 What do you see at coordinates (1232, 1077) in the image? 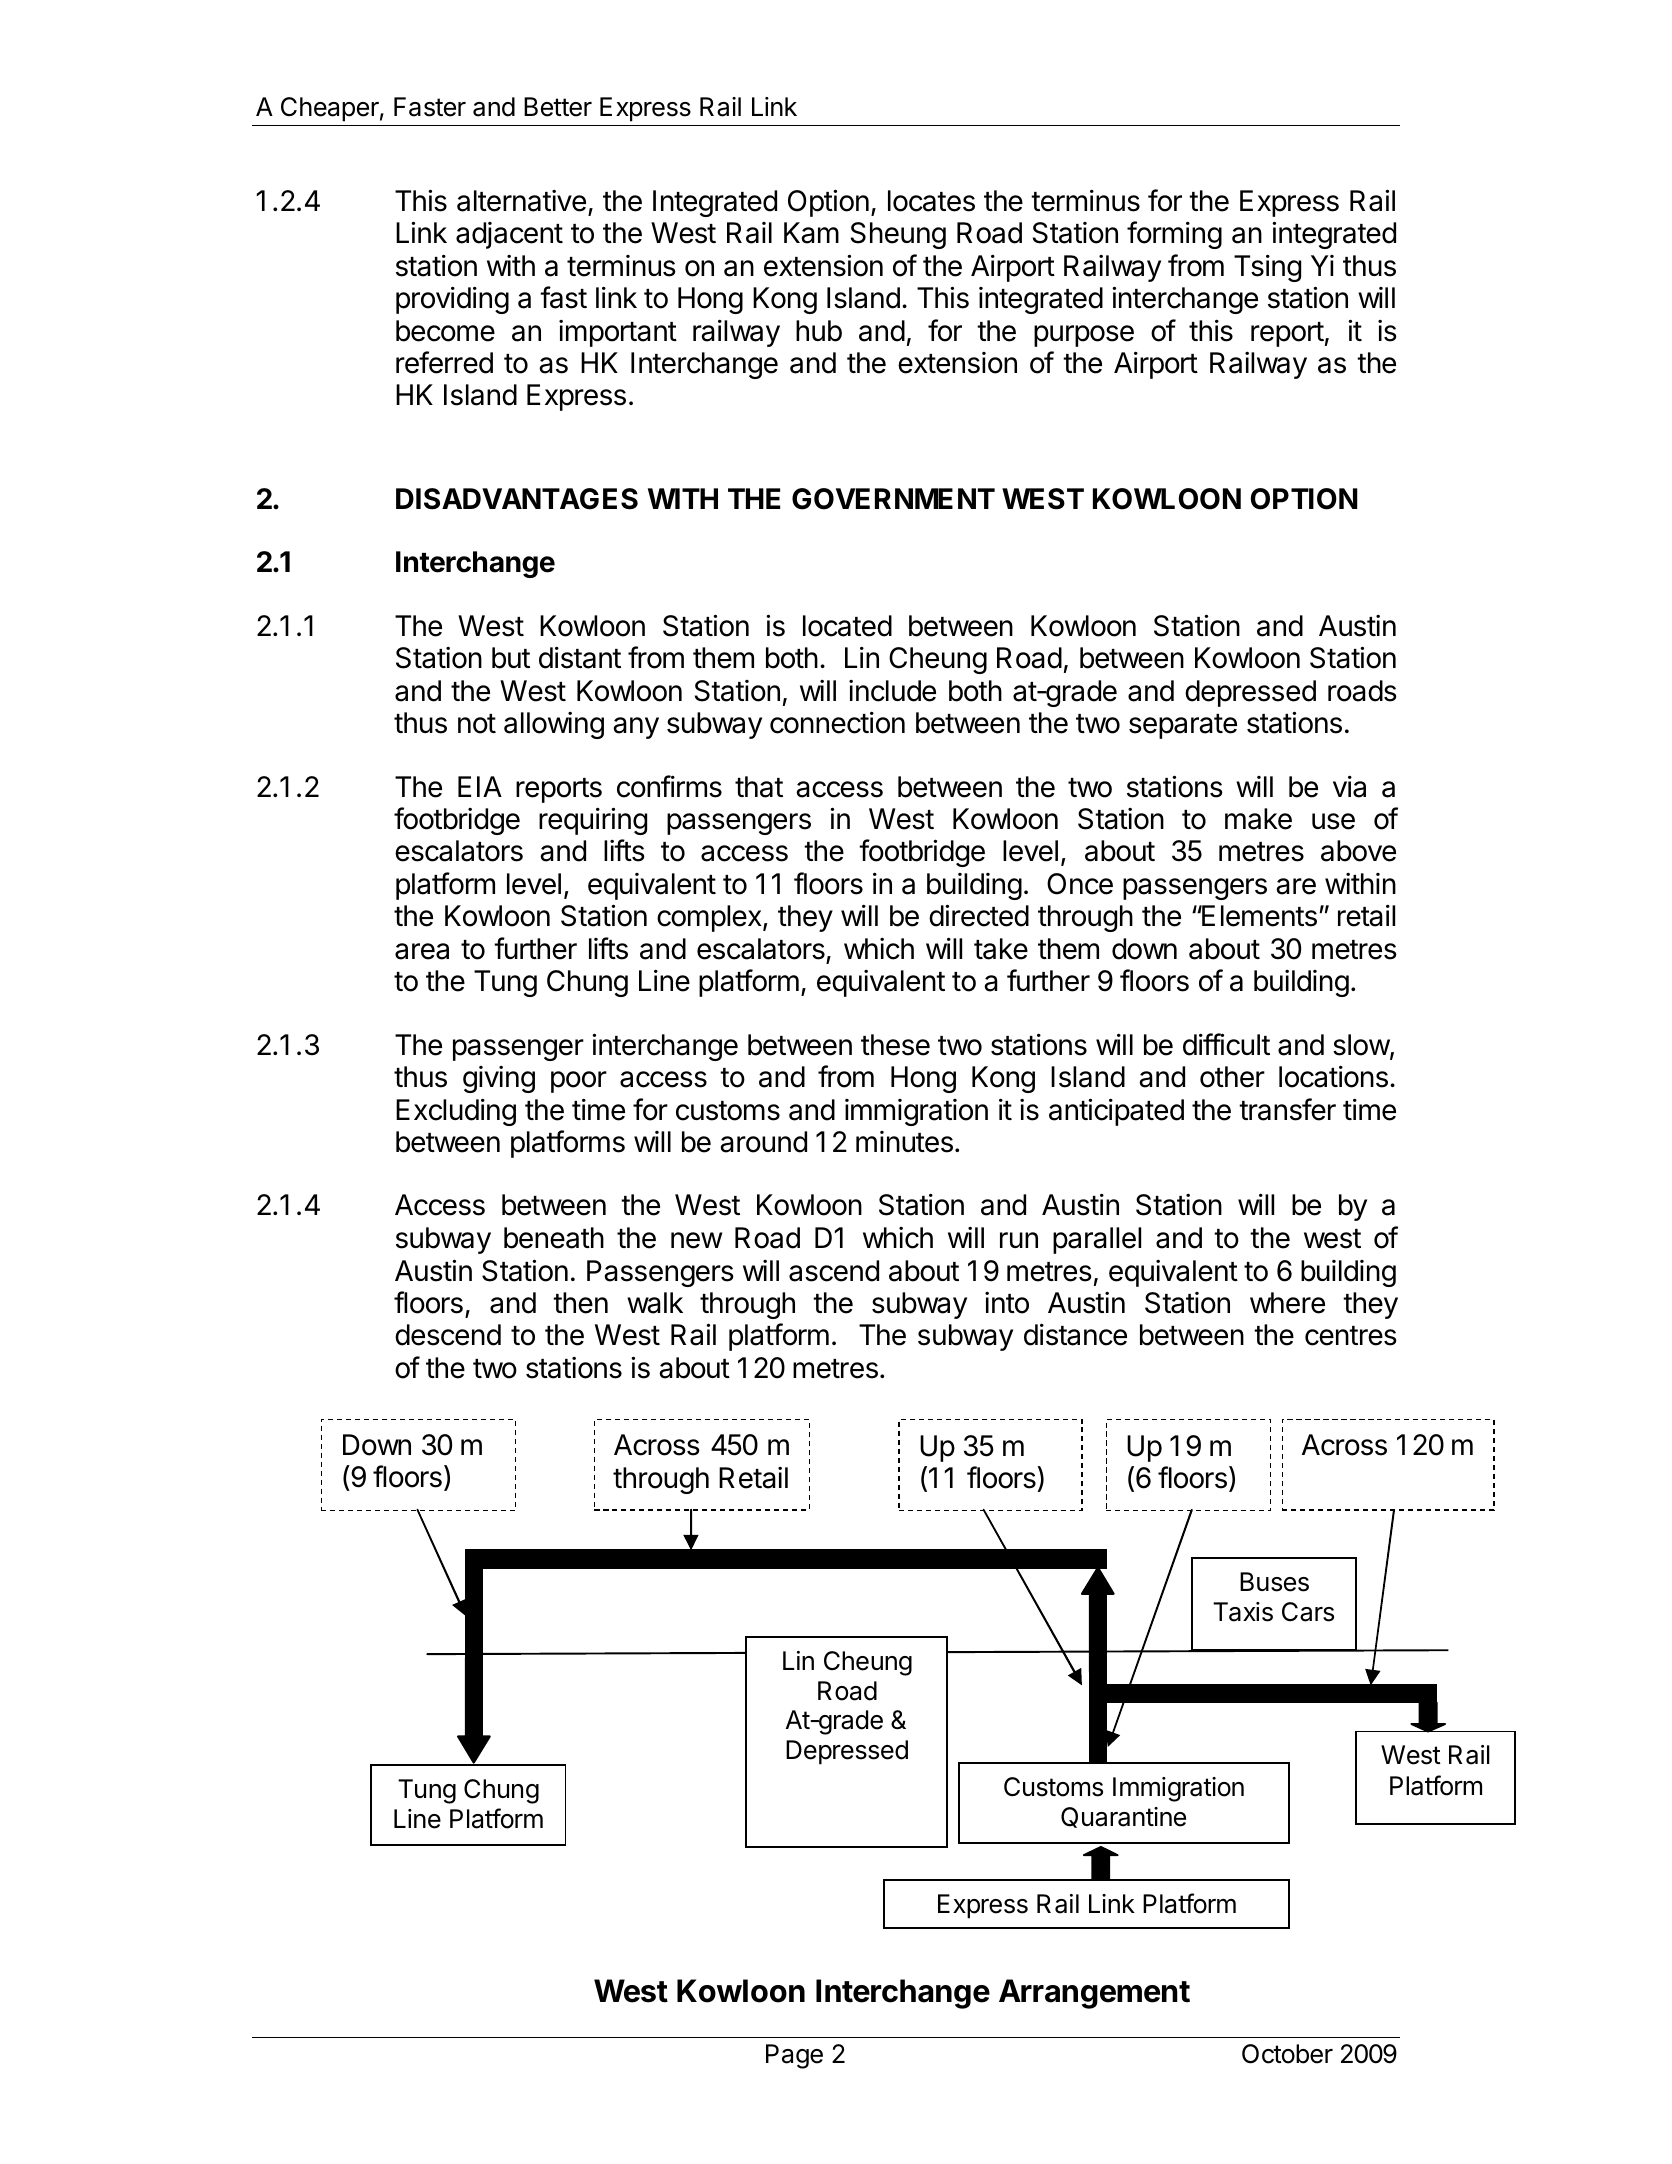
I see `other` at bounding box center [1232, 1077].
